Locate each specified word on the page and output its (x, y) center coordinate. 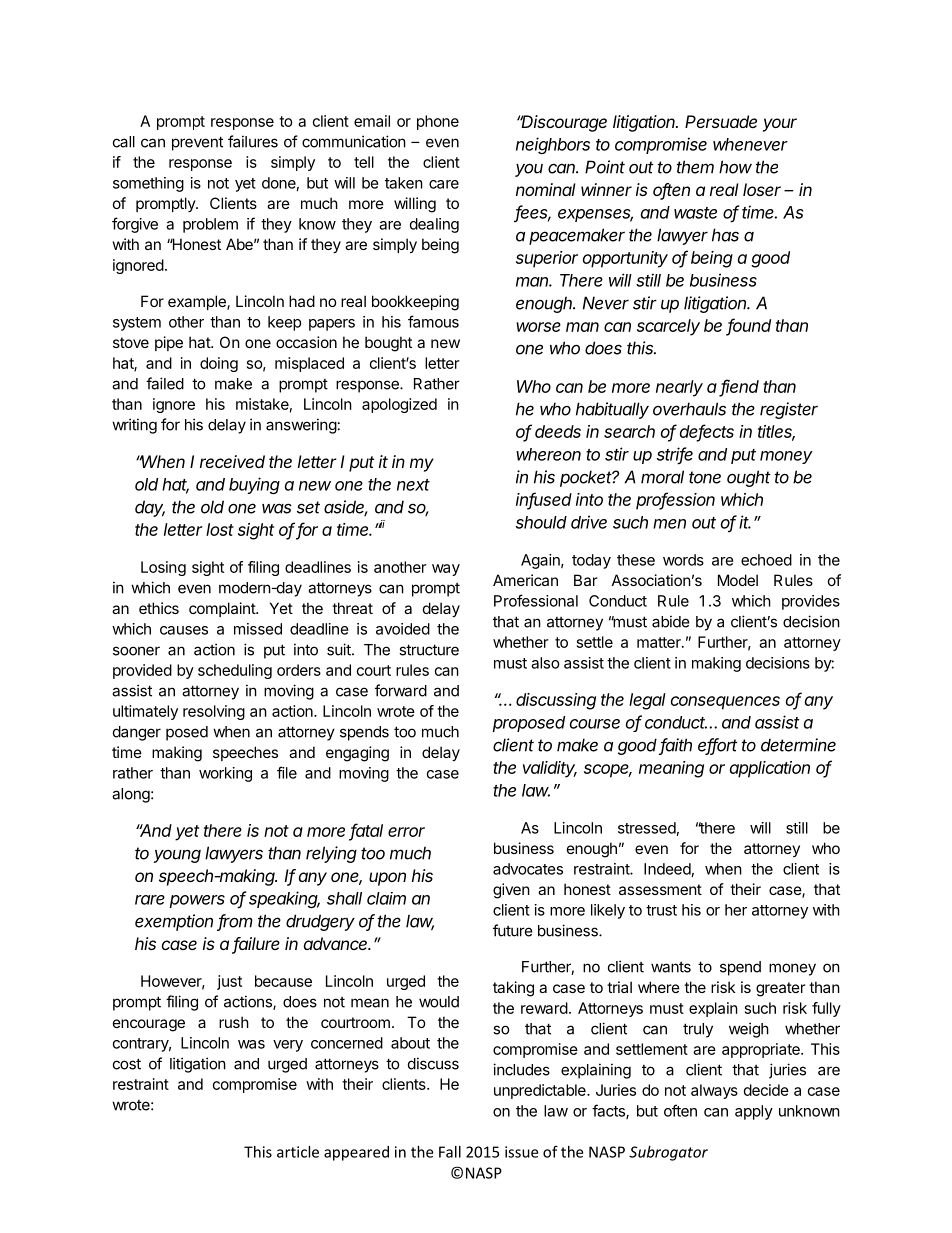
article (298, 1152)
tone (705, 477)
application (770, 769)
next (413, 485)
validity (550, 769)
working (225, 774)
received (232, 461)
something (148, 184)
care (444, 184)
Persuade (721, 121)
